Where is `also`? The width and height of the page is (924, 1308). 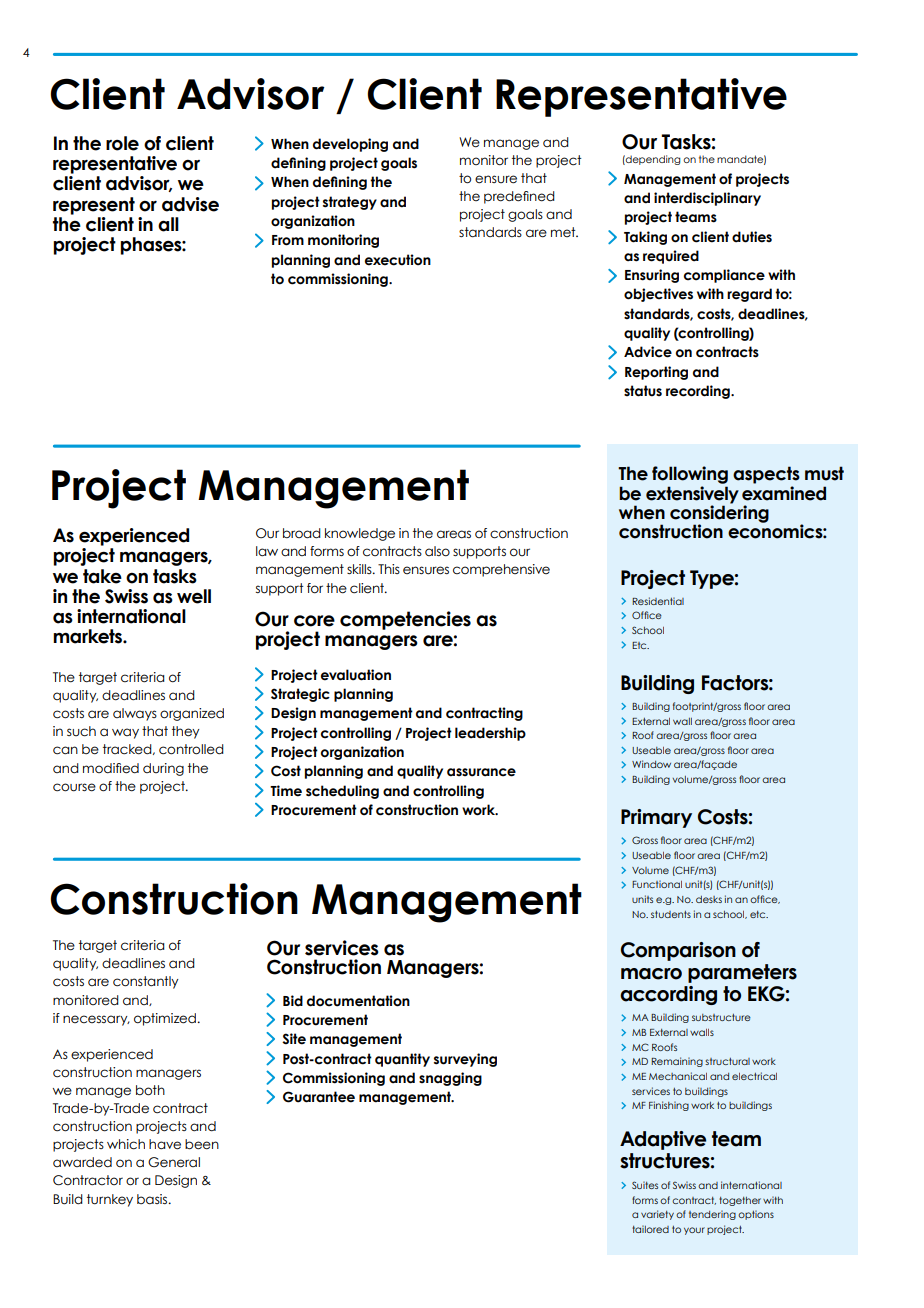
also is located at coordinates (437, 551).
